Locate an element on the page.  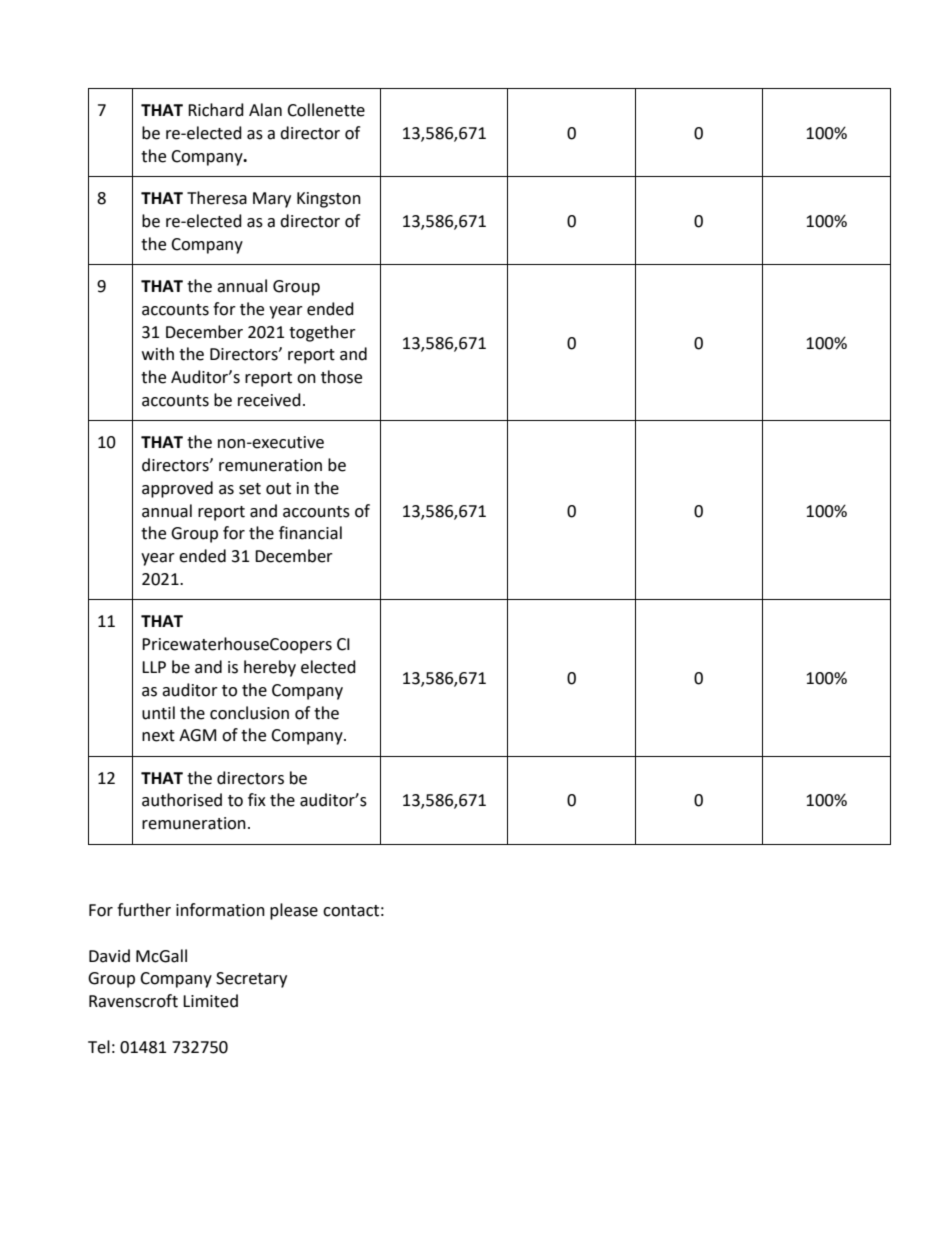
Theresa is located at coordinates (217, 198).
